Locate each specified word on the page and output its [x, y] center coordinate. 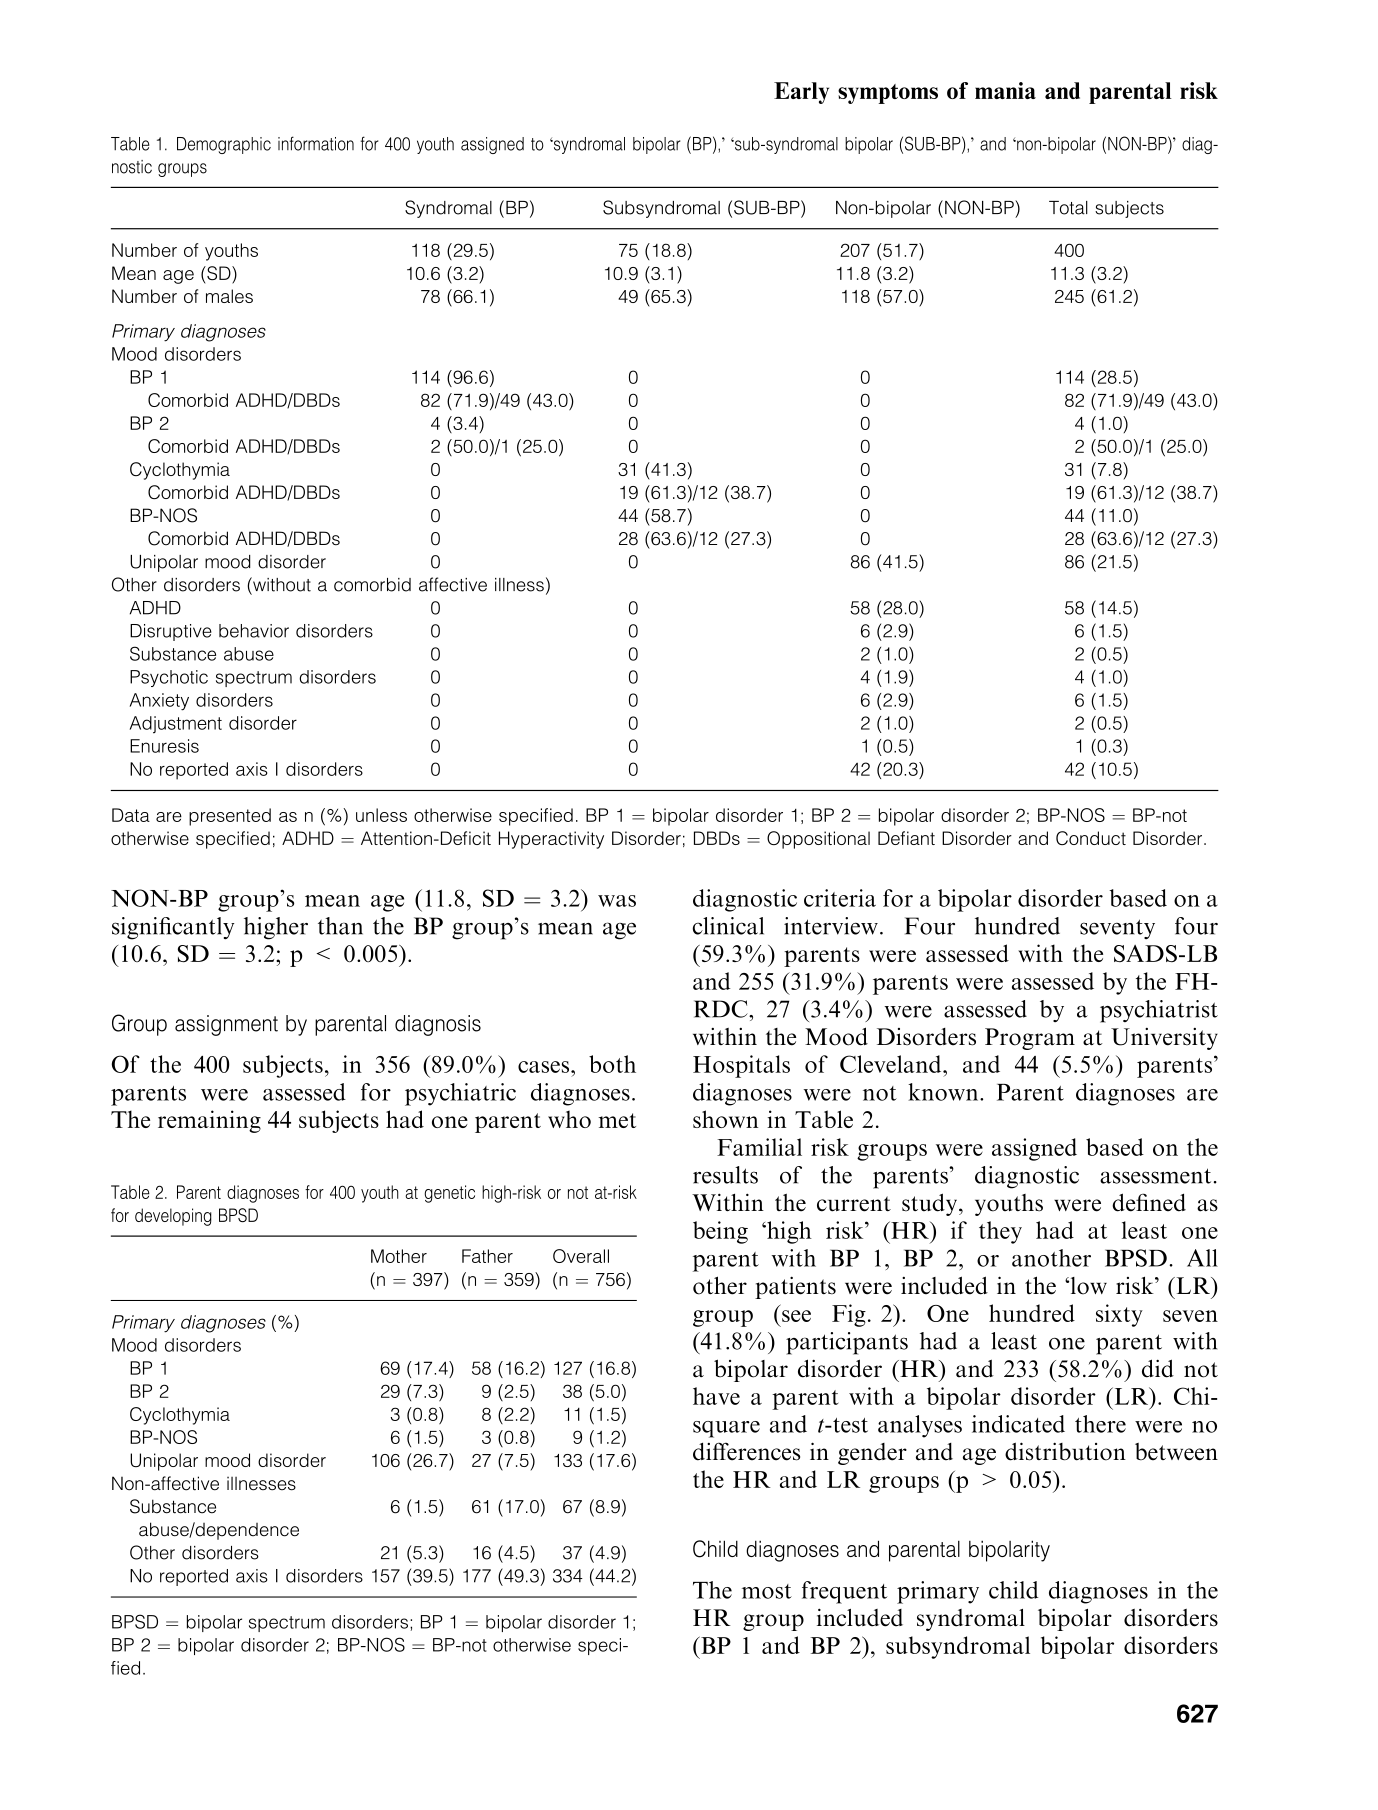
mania [1005, 90]
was [617, 901]
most [767, 1591]
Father [487, 1256]
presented [230, 817]
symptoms [888, 94]
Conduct [1091, 838]
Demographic [224, 145]
